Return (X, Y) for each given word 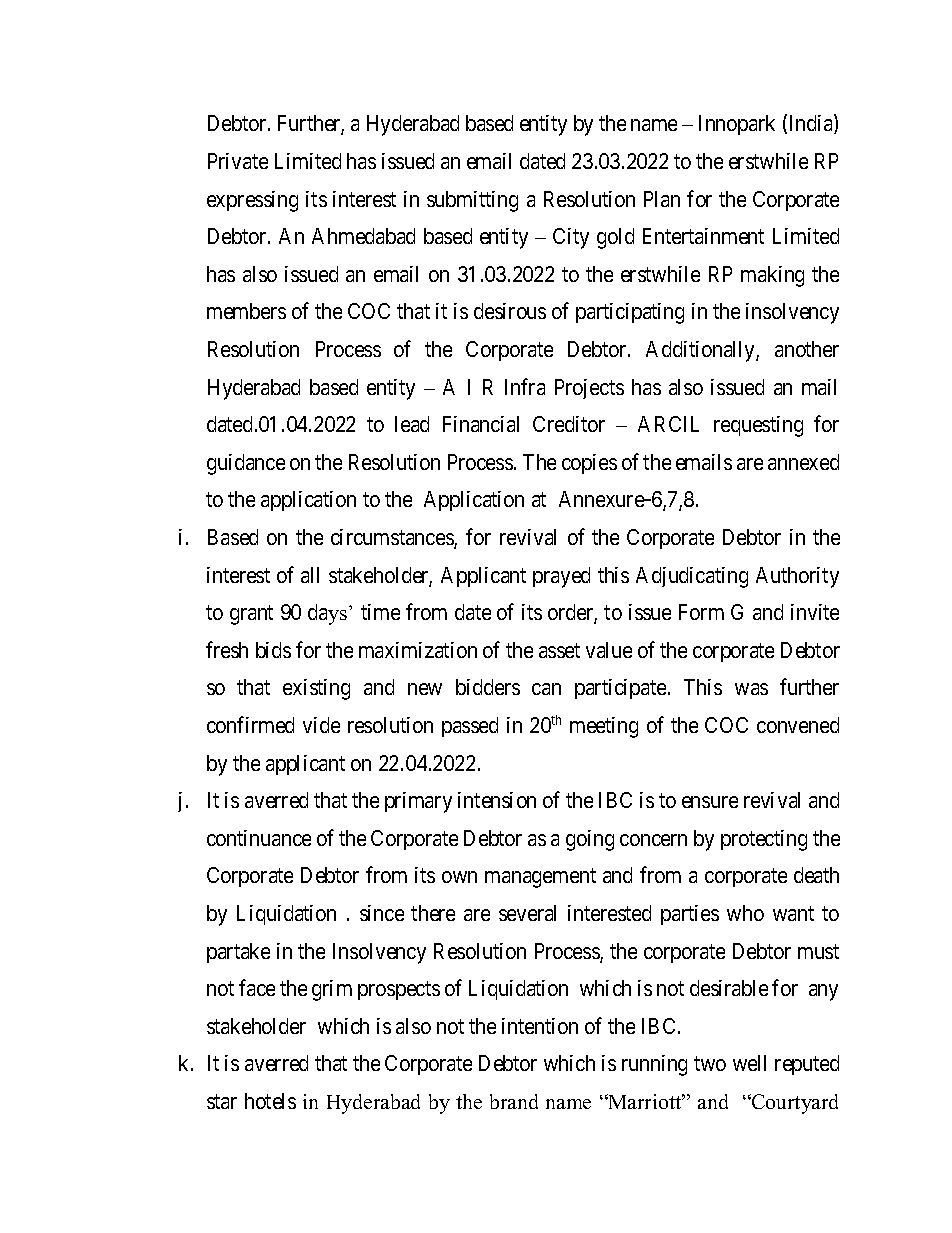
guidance (246, 464)
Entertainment (703, 236)
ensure (710, 802)
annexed (803, 462)
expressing (252, 201)
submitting (472, 201)
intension (497, 800)
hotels (270, 1101)
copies (589, 464)
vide (321, 725)
